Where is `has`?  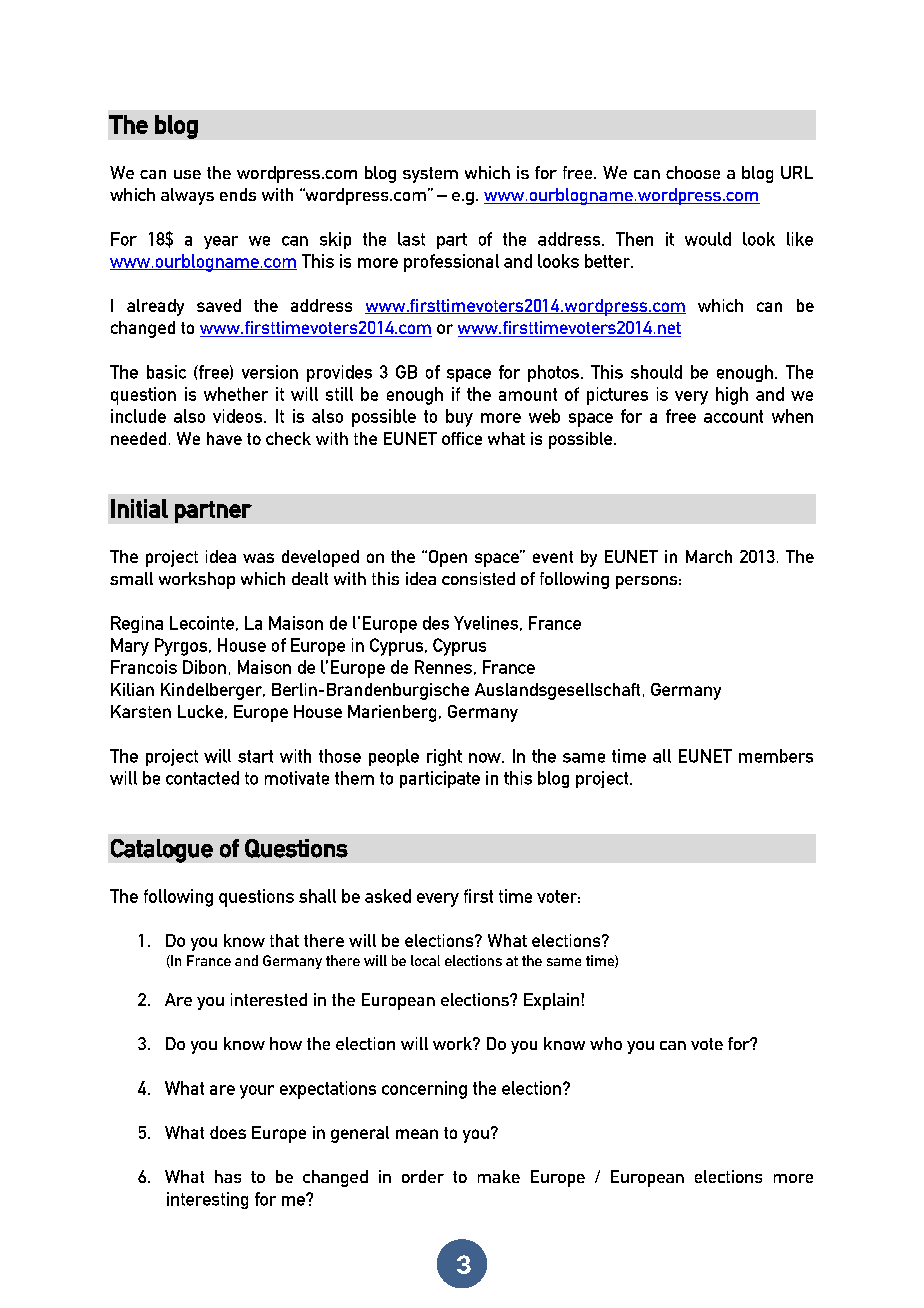 has is located at coordinates (228, 1176).
